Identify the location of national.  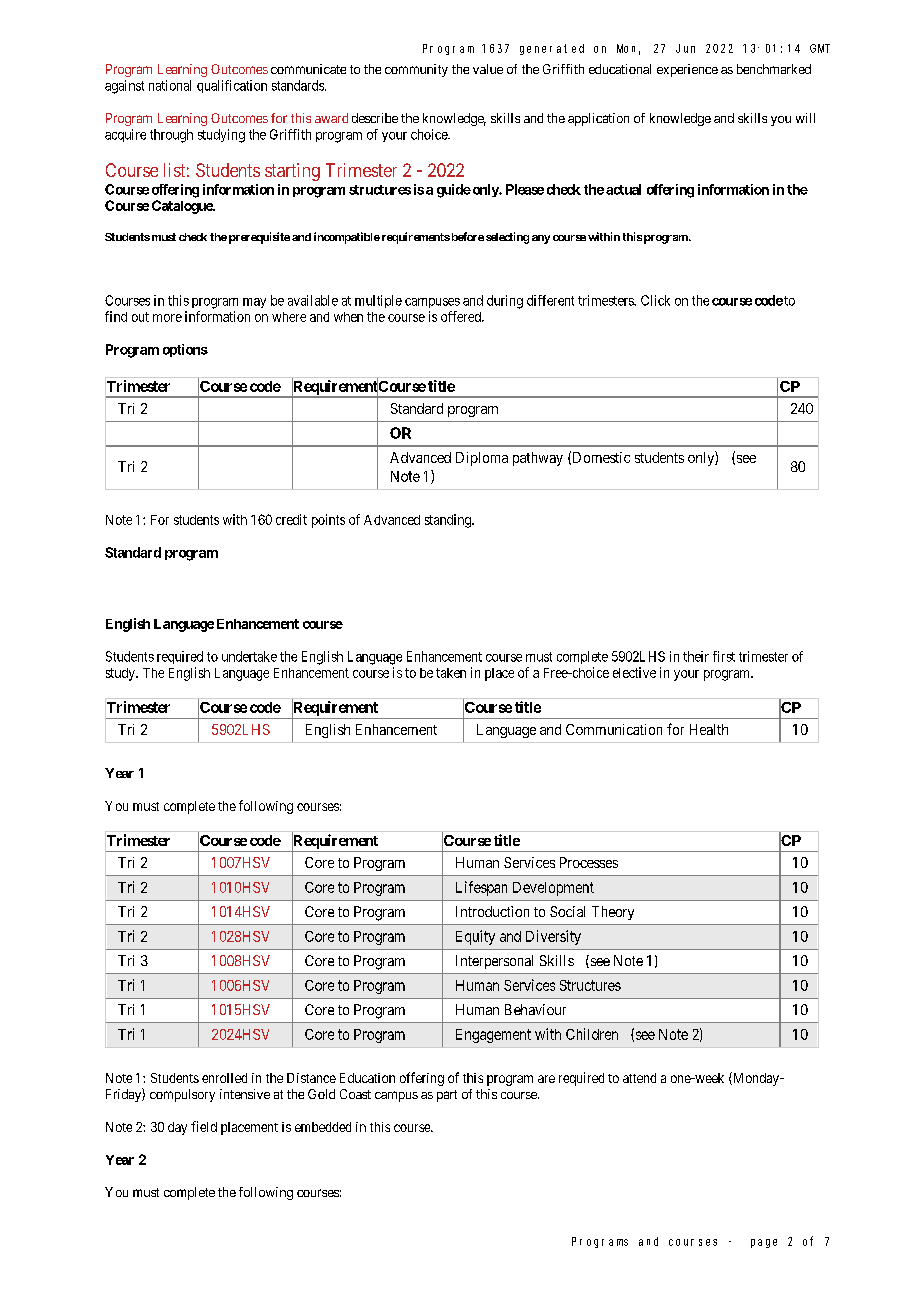
(170, 85).
